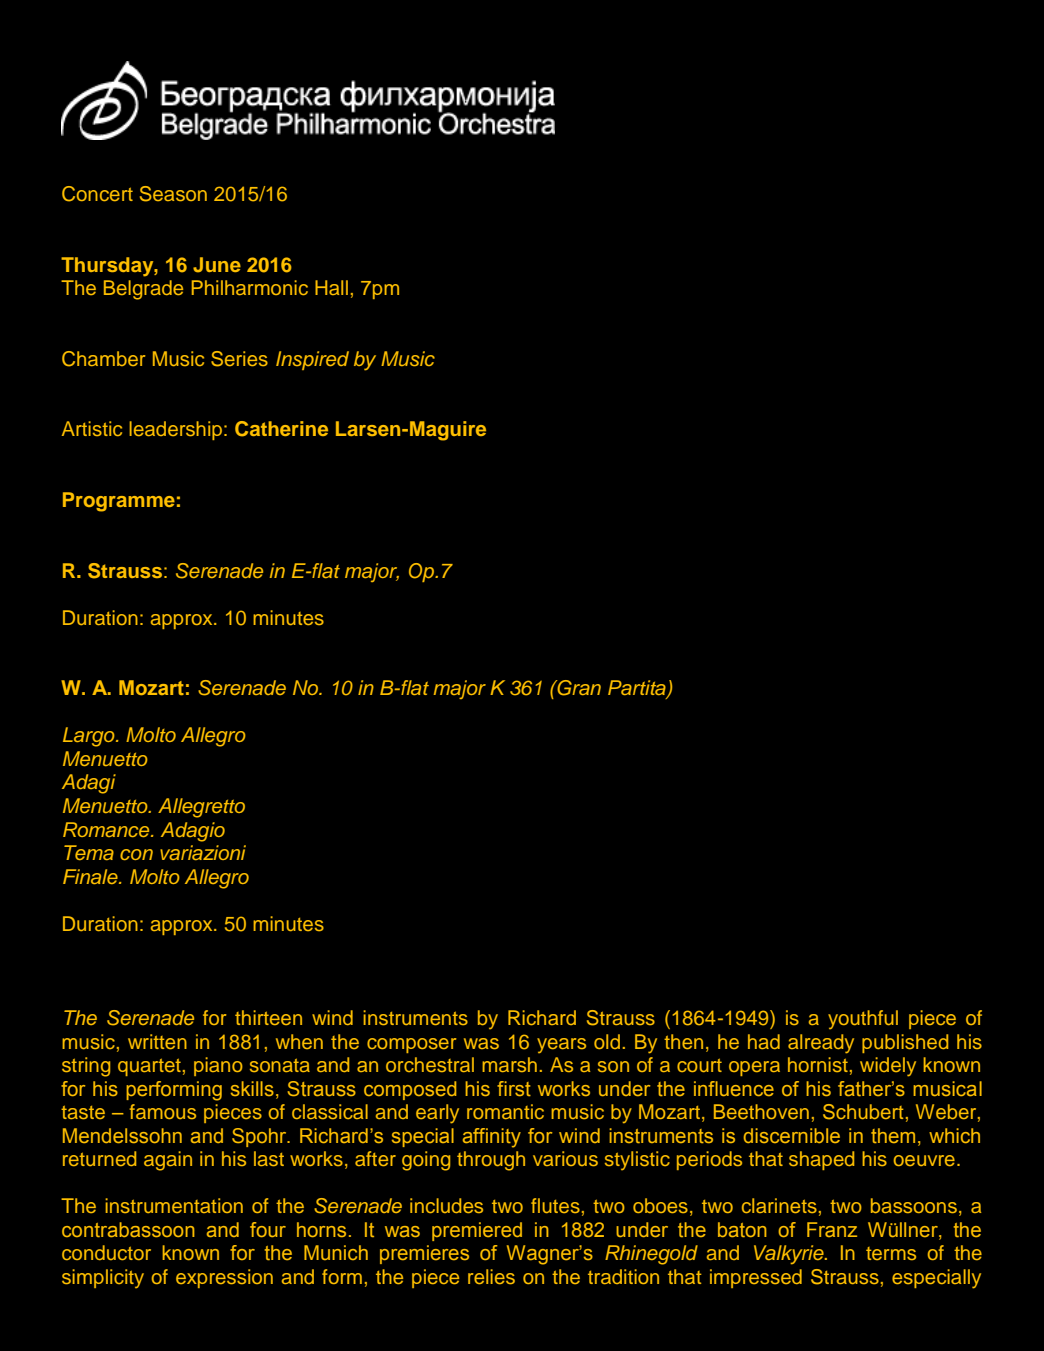  I want to click on Inspired, so click(312, 360).
